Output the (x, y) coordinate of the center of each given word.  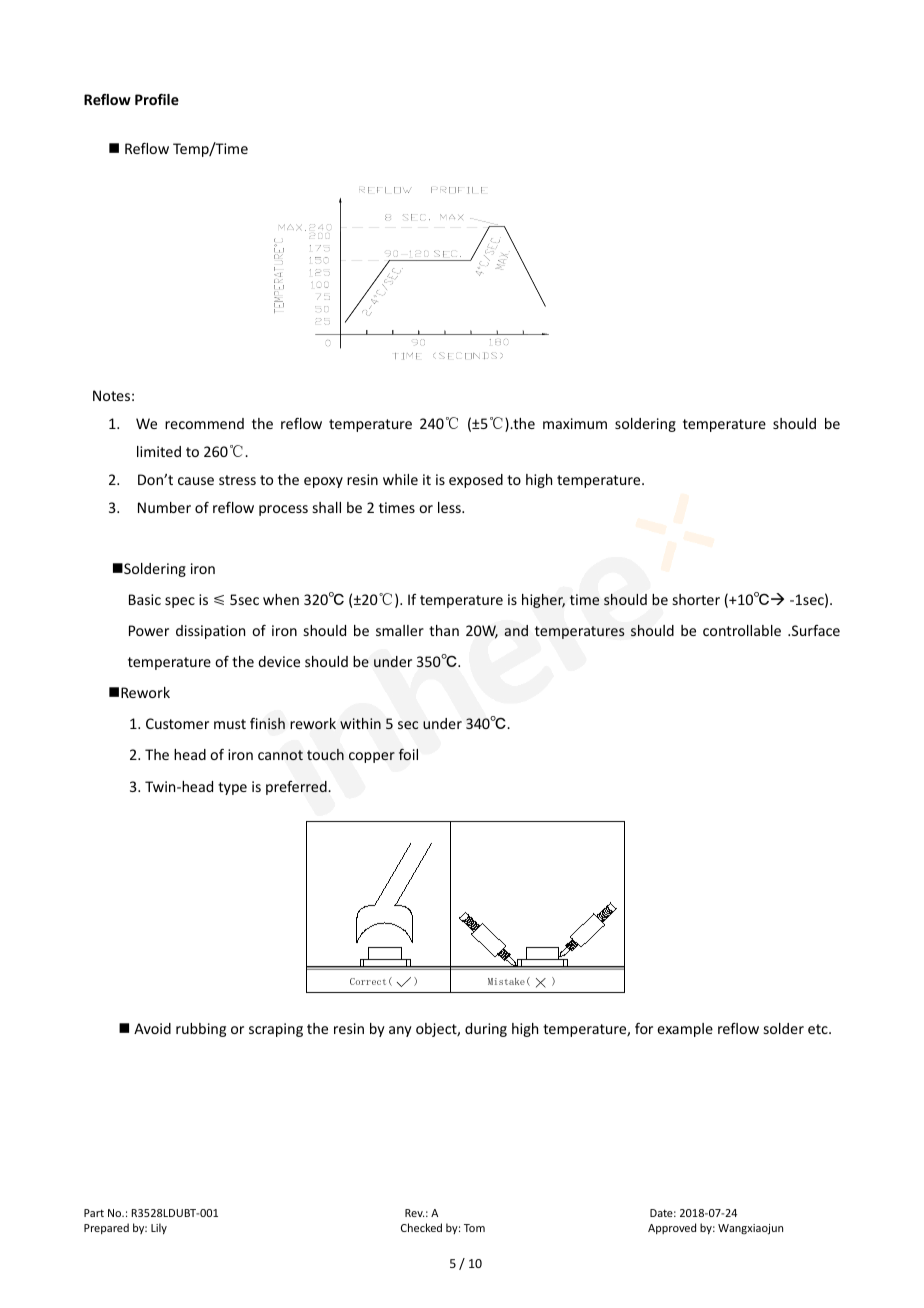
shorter (696, 599)
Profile (157, 99)
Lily (159, 1228)
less (450, 507)
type (232, 788)
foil (408, 754)
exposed (476, 481)
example (685, 1030)
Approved (672, 1228)
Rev (414, 1213)
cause (196, 481)
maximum (575, 423)
